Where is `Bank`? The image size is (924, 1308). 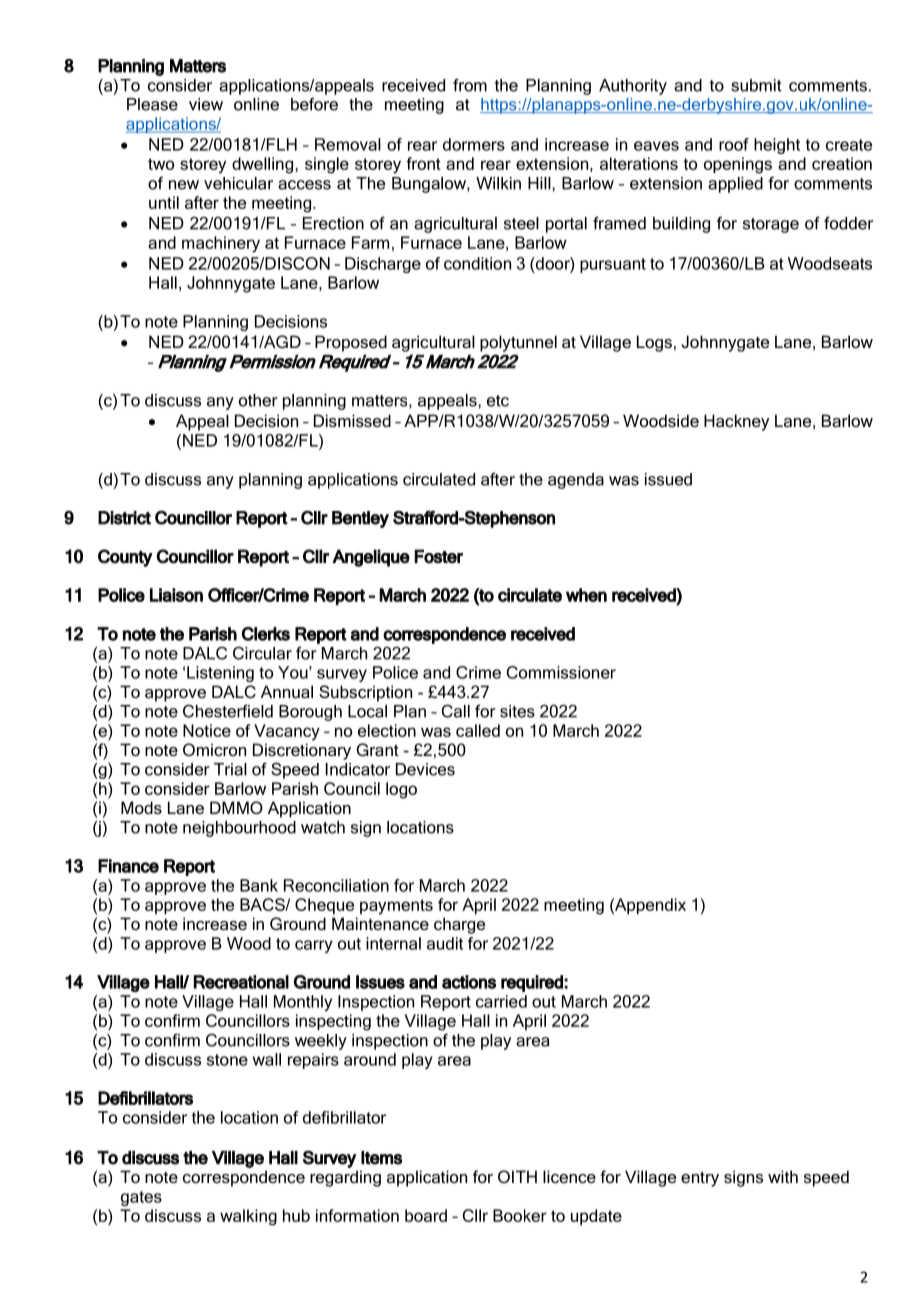 Bank is located at coordinates (259, 885).
